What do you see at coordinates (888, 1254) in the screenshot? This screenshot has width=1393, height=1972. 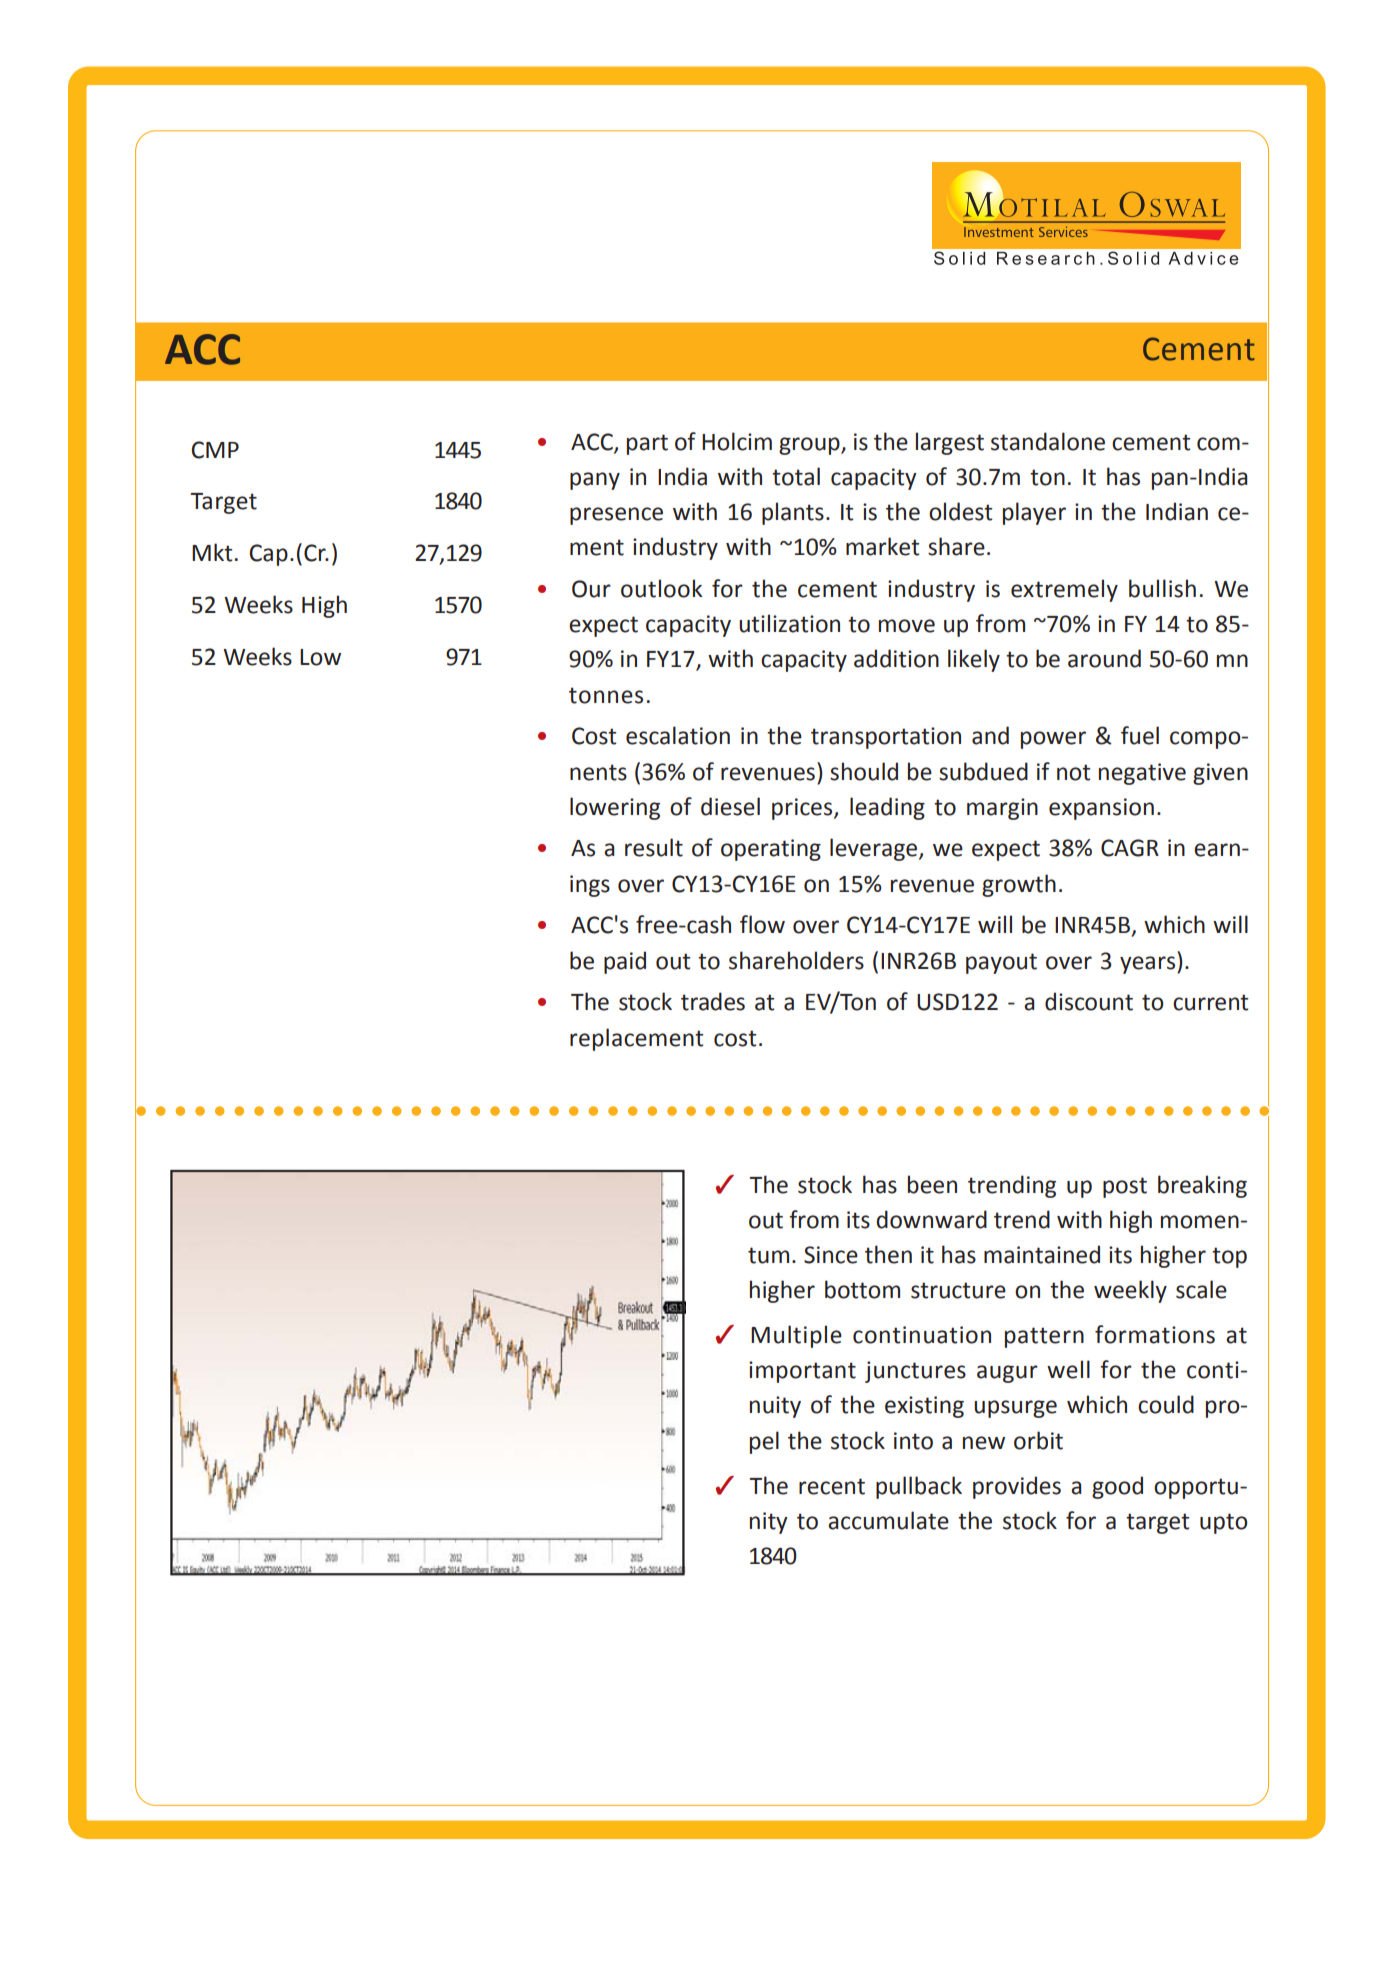 I see `then` at bounding box center [888, 1254].
